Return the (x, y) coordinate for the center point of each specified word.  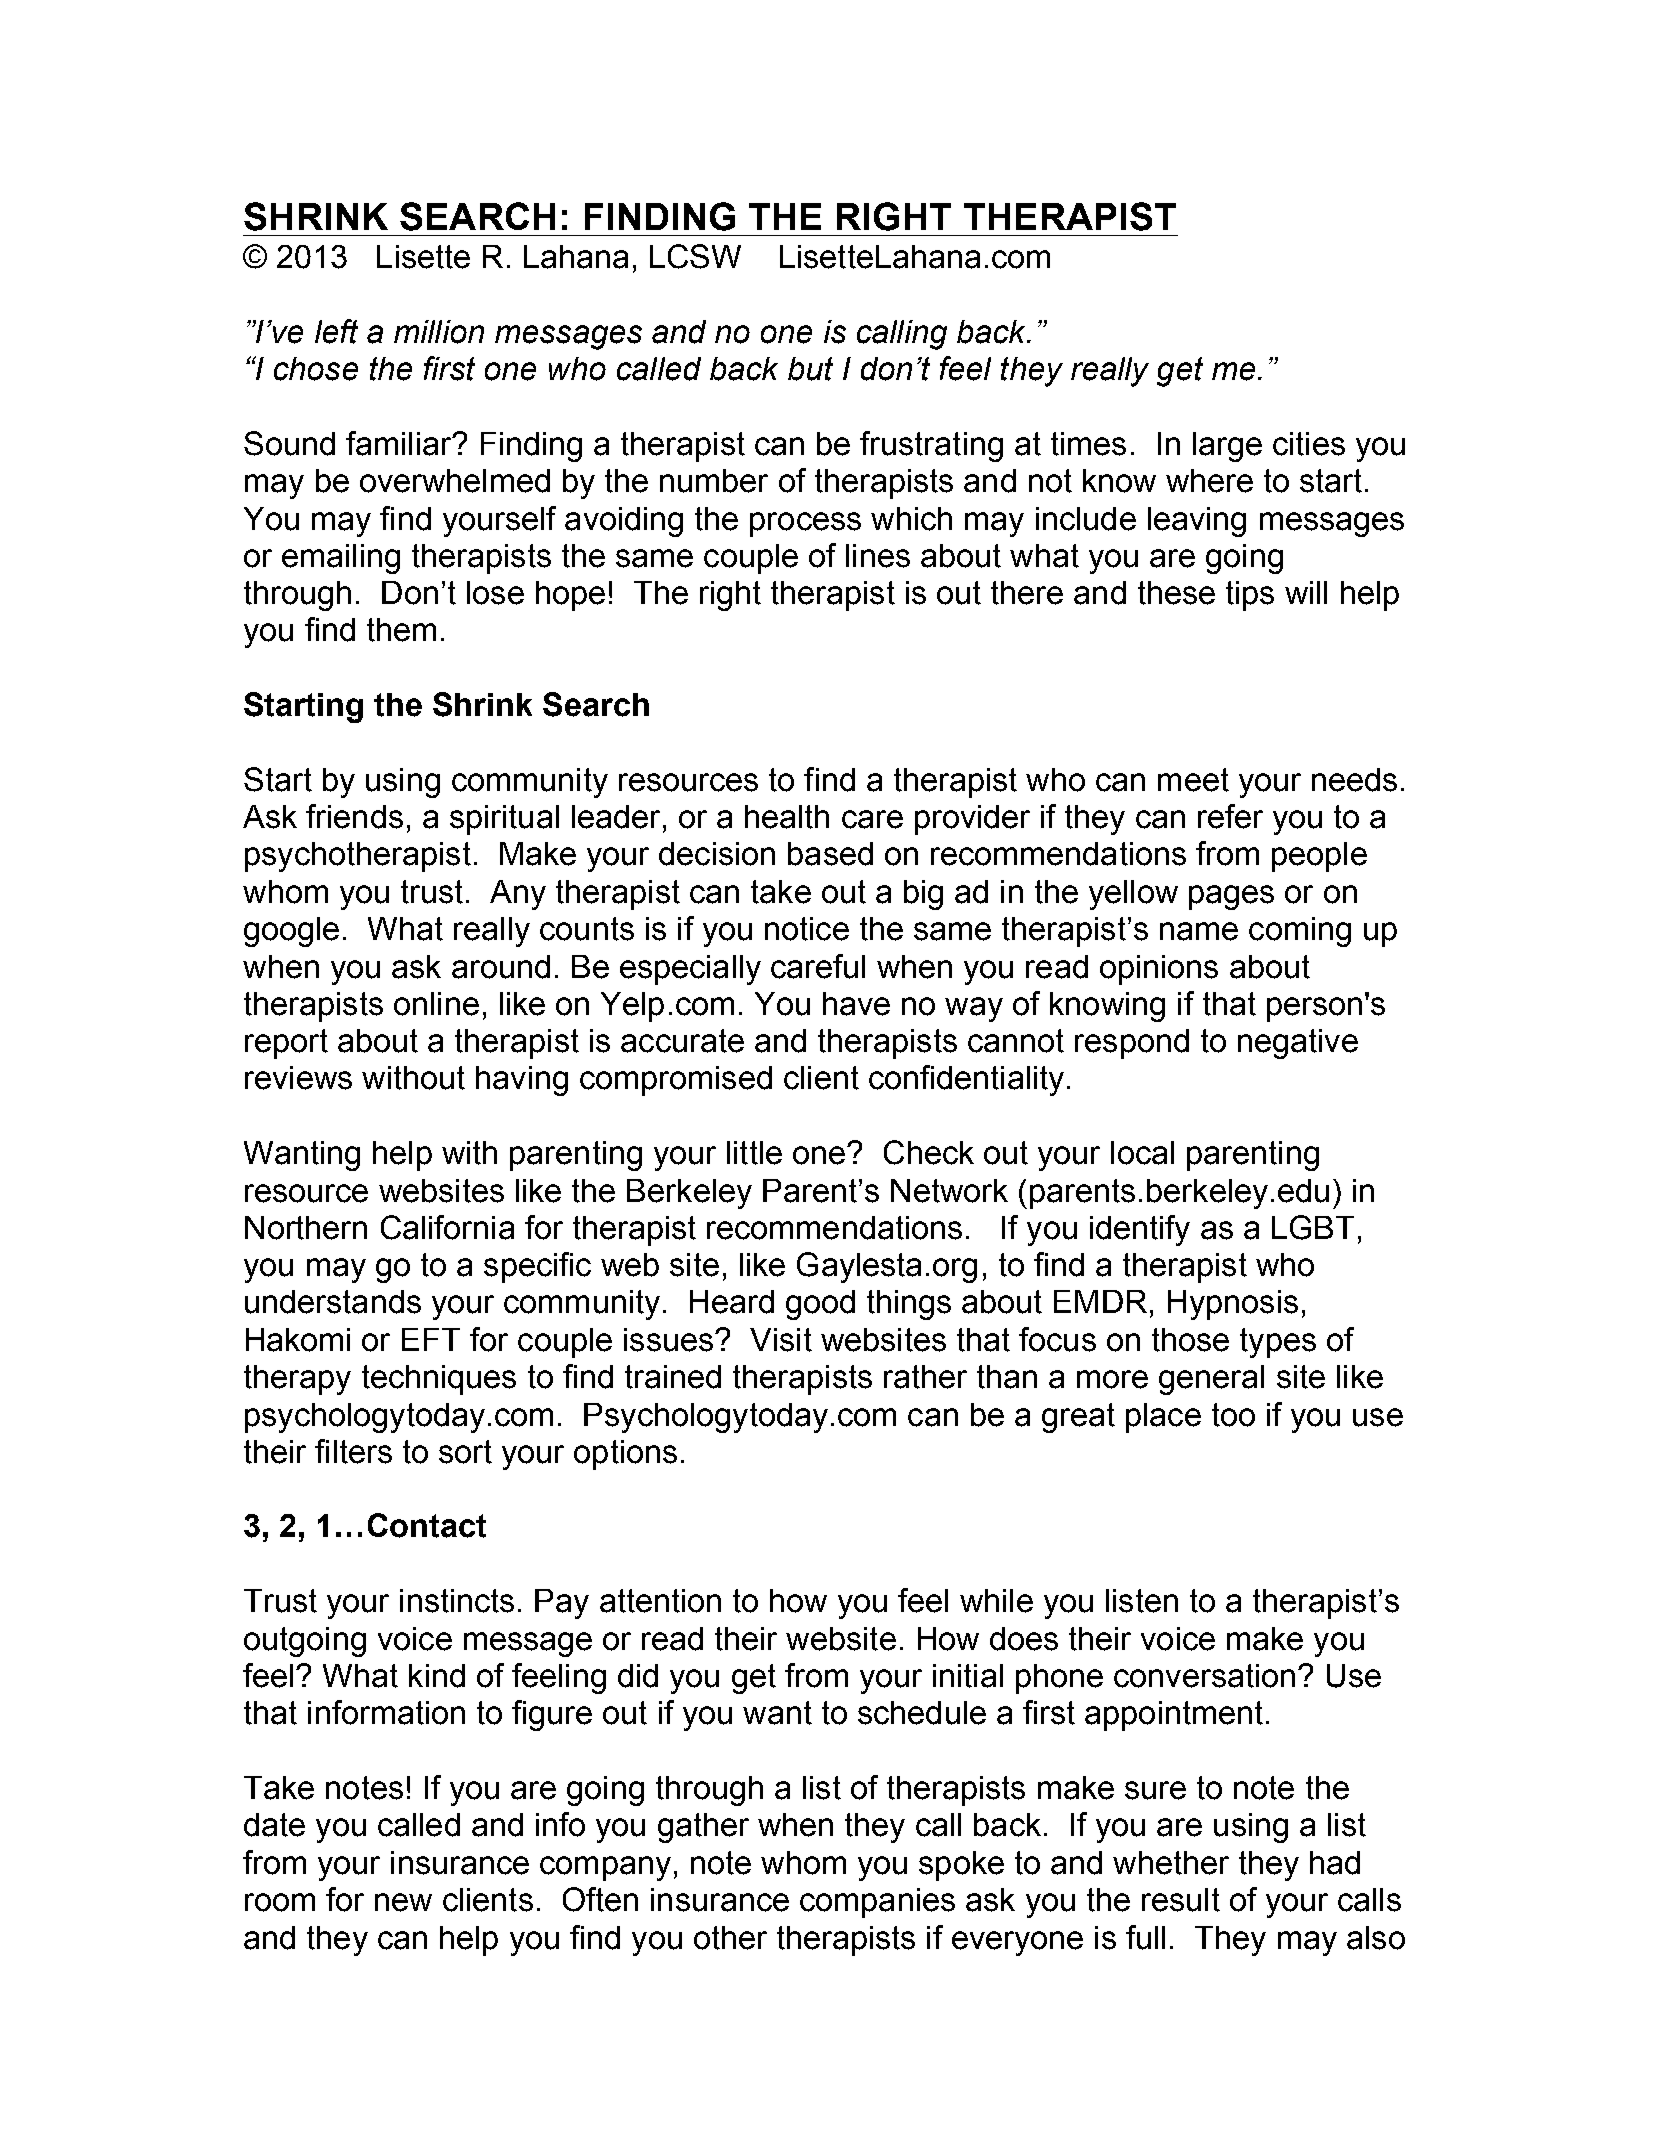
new (403, 1902)
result (1181, 1900)
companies (877, 1903)
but (810, 369)
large (1227, 447)
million (439, 332)
